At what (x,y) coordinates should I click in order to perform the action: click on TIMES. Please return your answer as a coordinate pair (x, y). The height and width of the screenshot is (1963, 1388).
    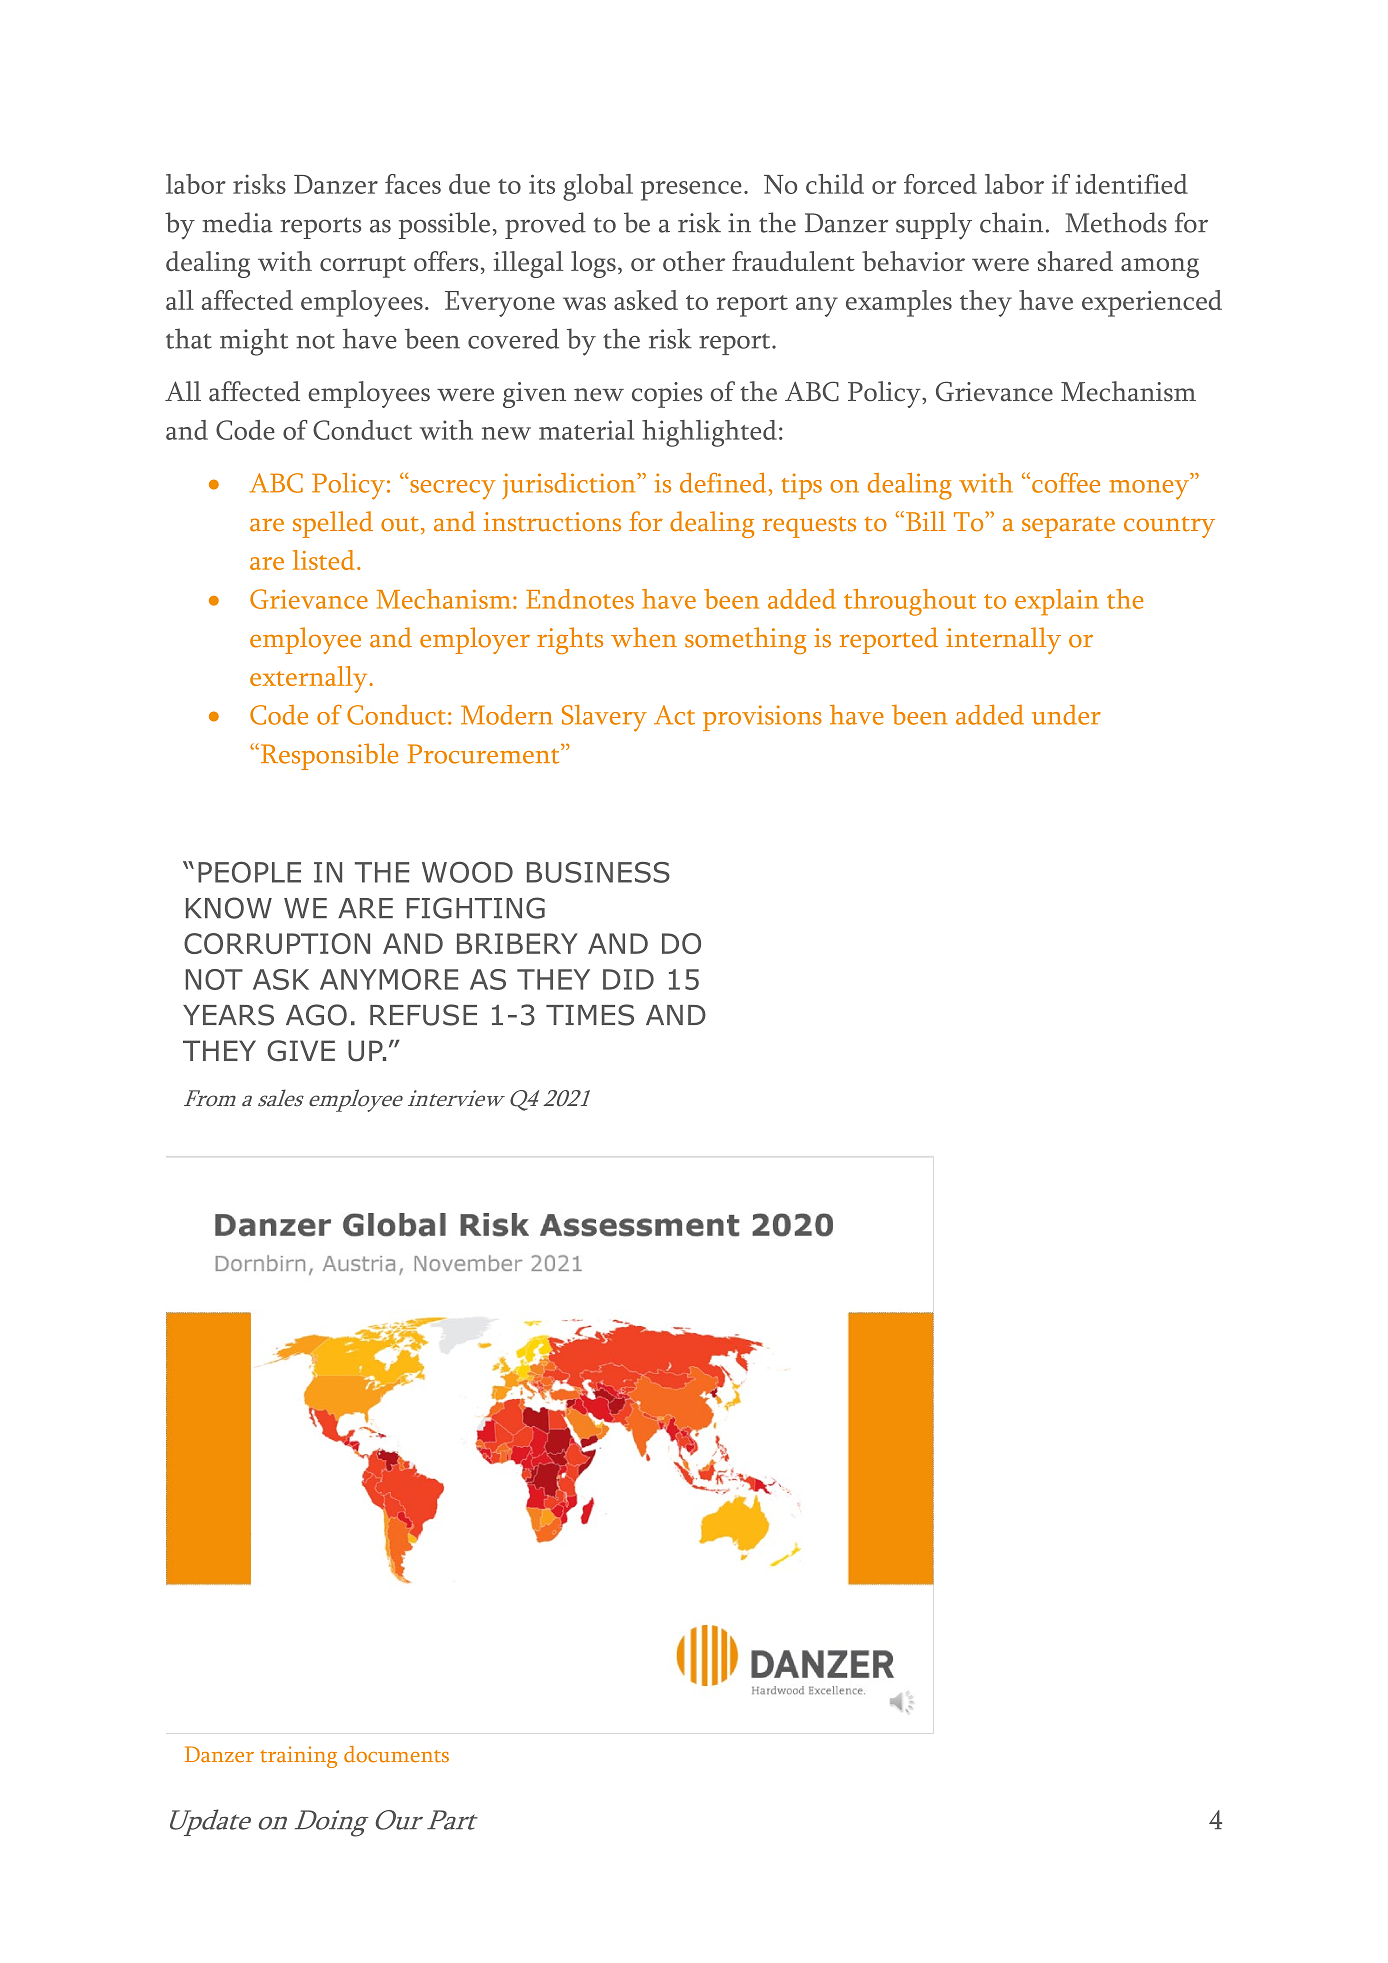
    Looking at the image, I should click on (590, 1015).
